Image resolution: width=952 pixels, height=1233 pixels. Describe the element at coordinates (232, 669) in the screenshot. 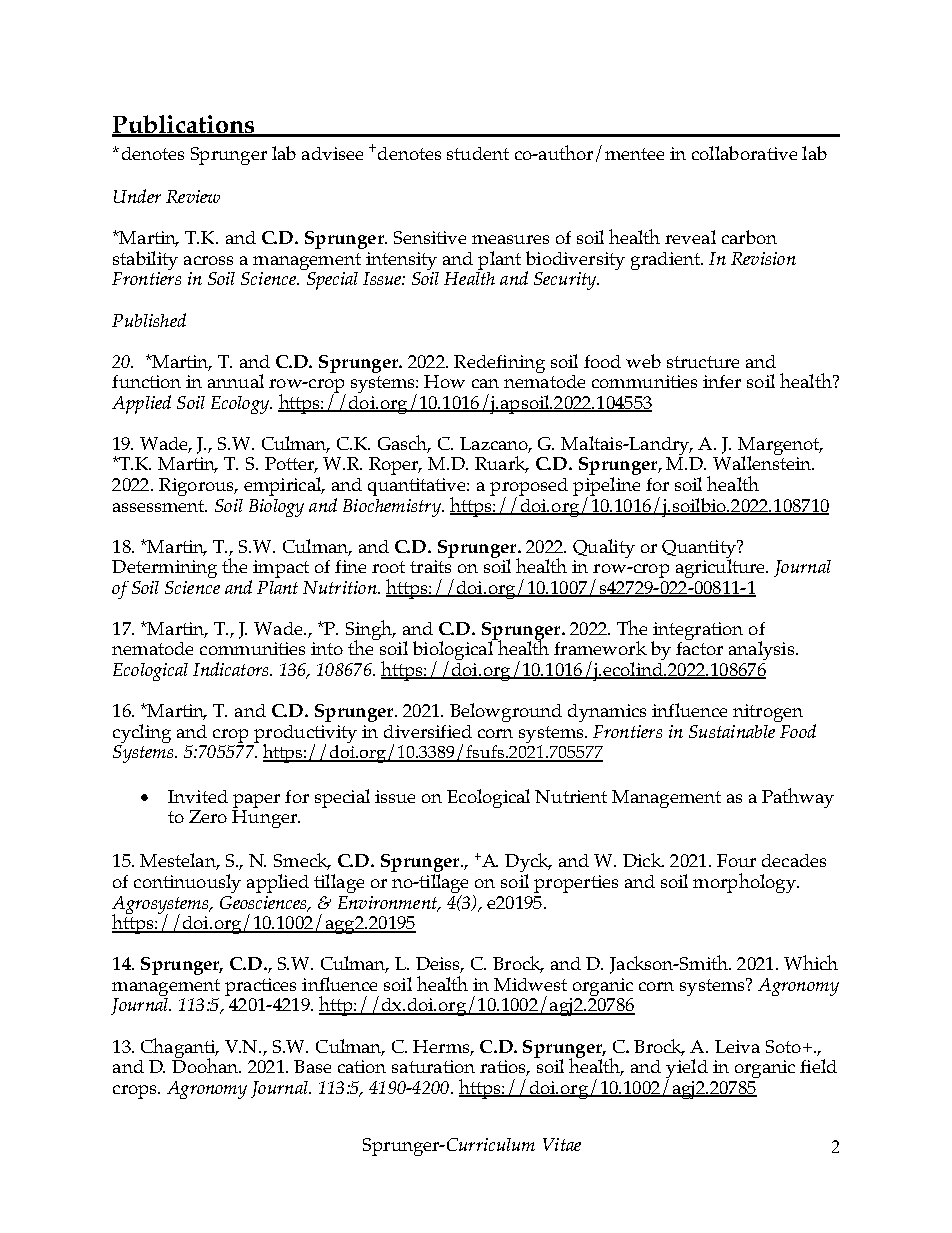

I see `Indicators` at that location.
